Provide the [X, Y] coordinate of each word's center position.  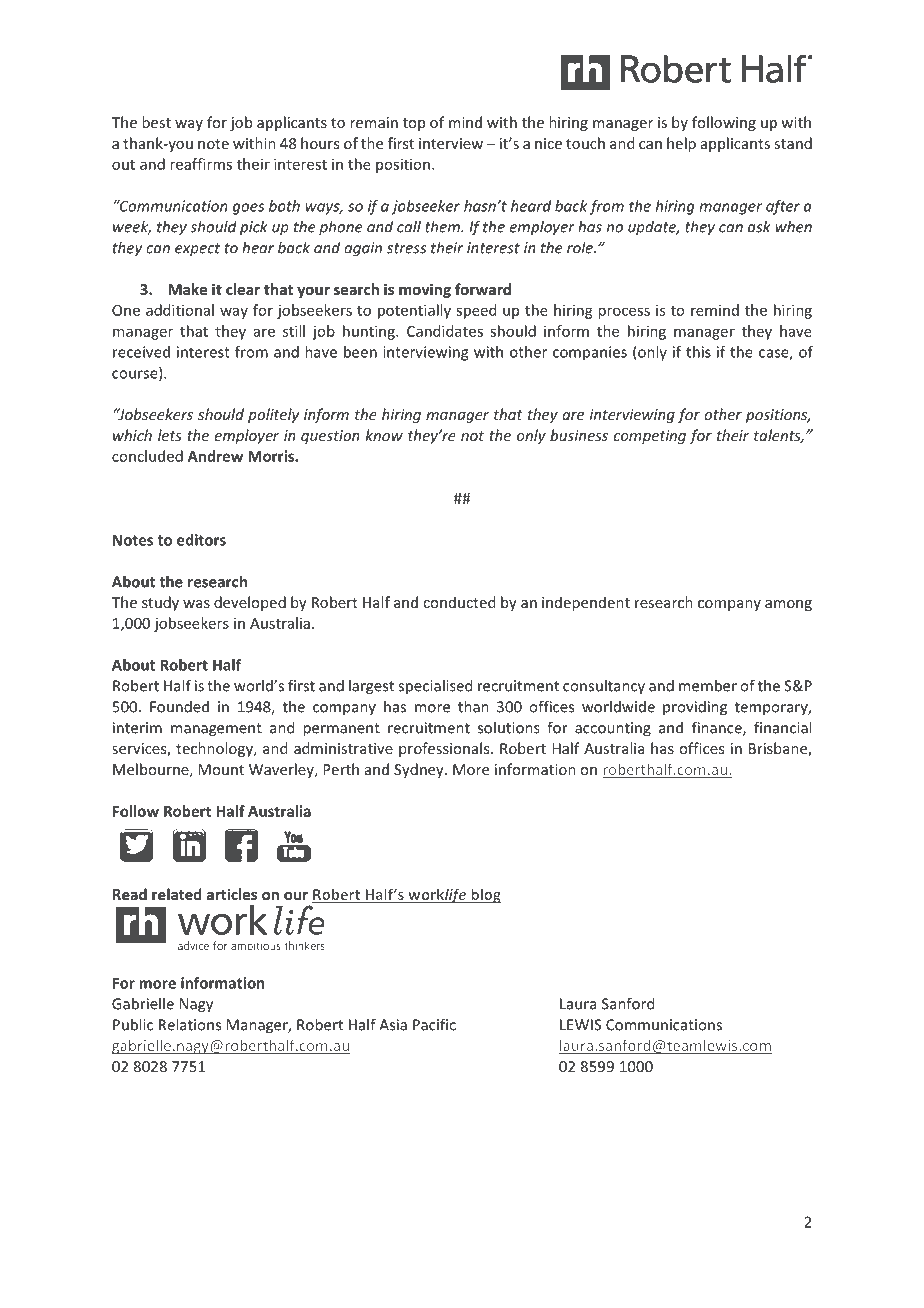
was [196, 604]
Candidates [445, 331]
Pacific [434, 1024]
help [681, 144]
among [788, 605]
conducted [459, 602]
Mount [221, 769]
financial [782, 727]
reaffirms [201, 164]
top [414, 124]
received [141, 352]
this [698, 352]
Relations [190, 1024]
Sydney [420, 770]
